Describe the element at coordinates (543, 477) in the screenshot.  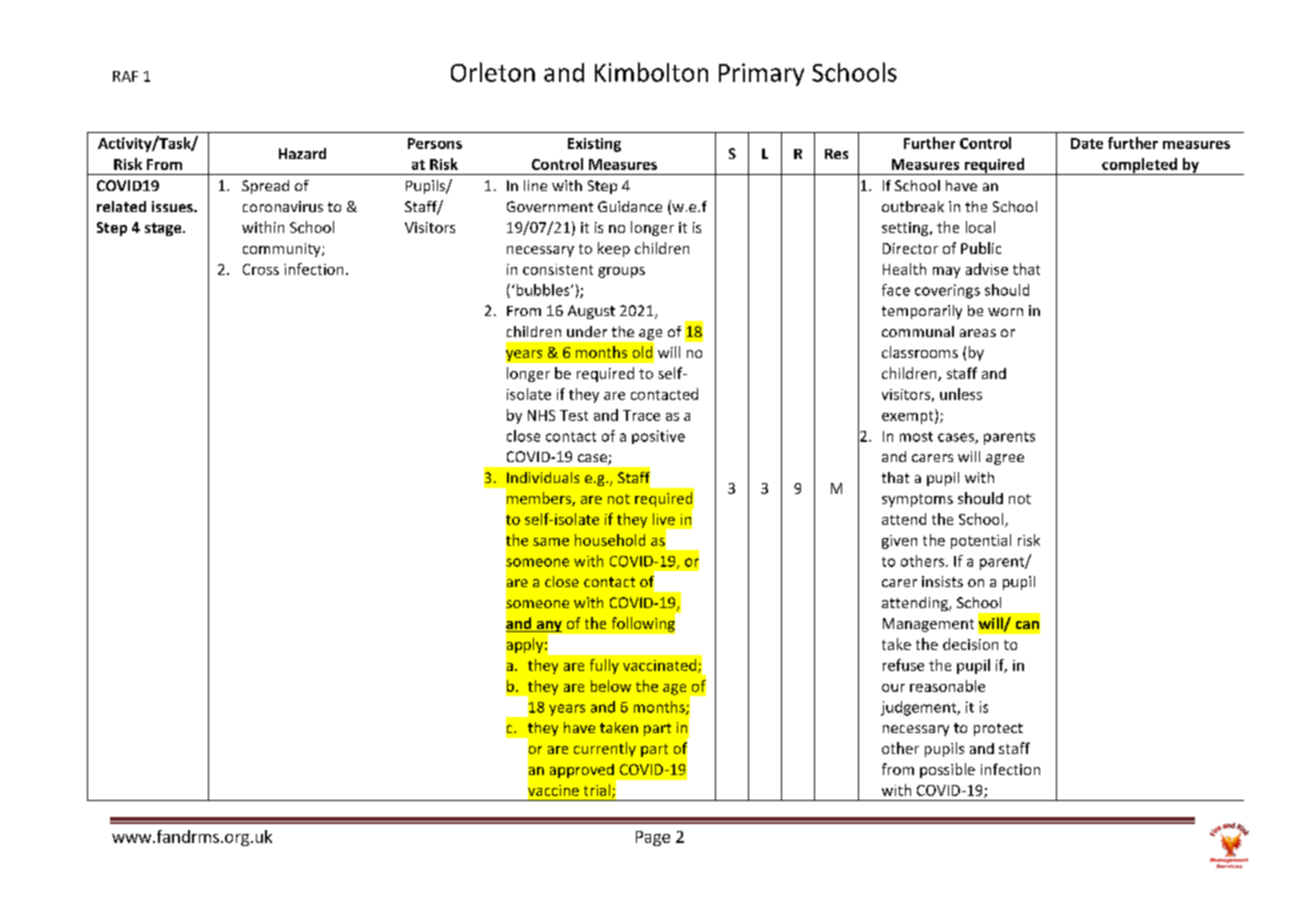
I see `Individuals` at that location.
